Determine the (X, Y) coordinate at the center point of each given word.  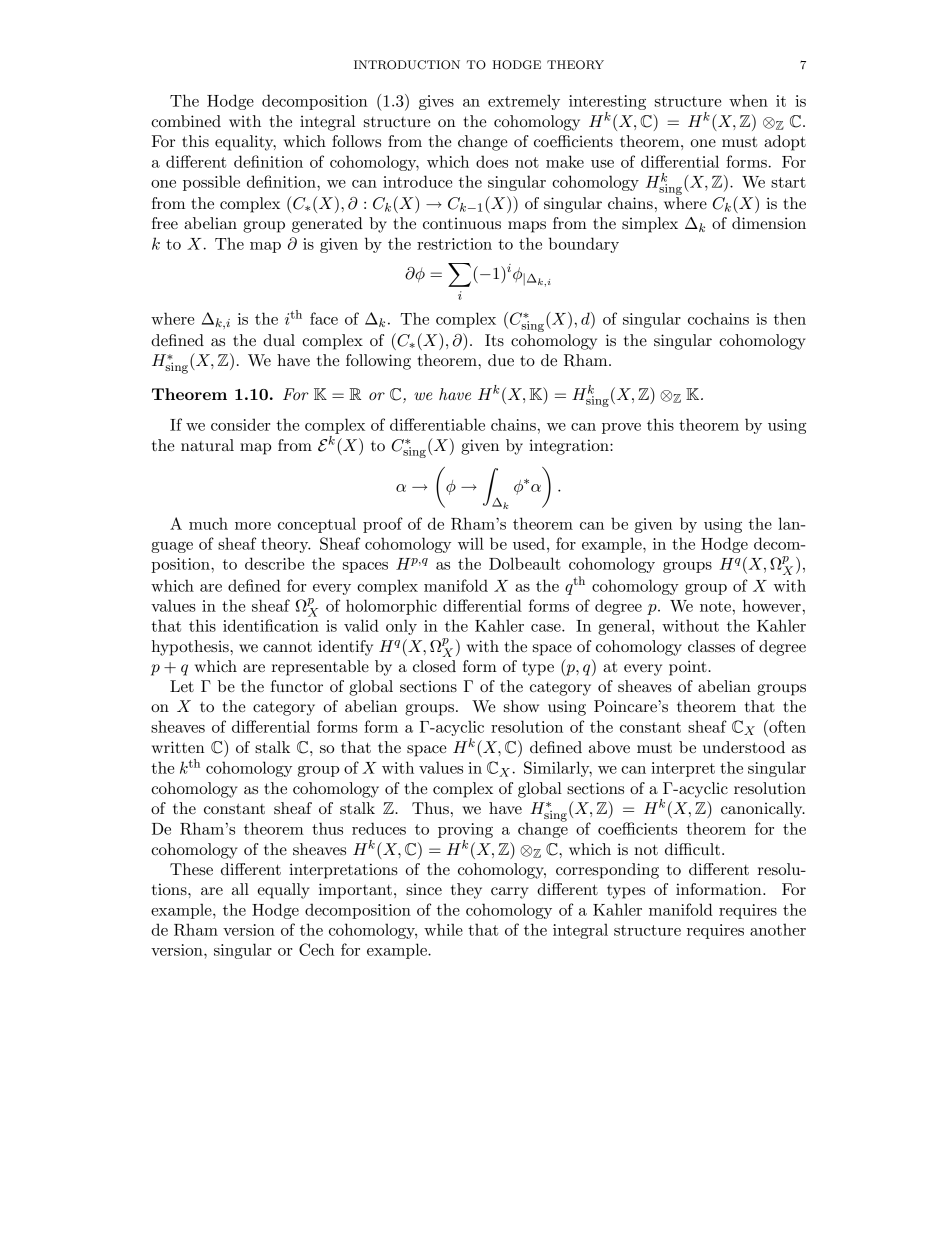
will (471, 543)
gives (436, 102)
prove (621, 428)
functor (297, 686)
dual (279, 340)
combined (186, 121)
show (521, 706)
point (689, 668)
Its (494, 340)
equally (284, 891)
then (790, 318)
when (748, 100)
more (253, 526)
